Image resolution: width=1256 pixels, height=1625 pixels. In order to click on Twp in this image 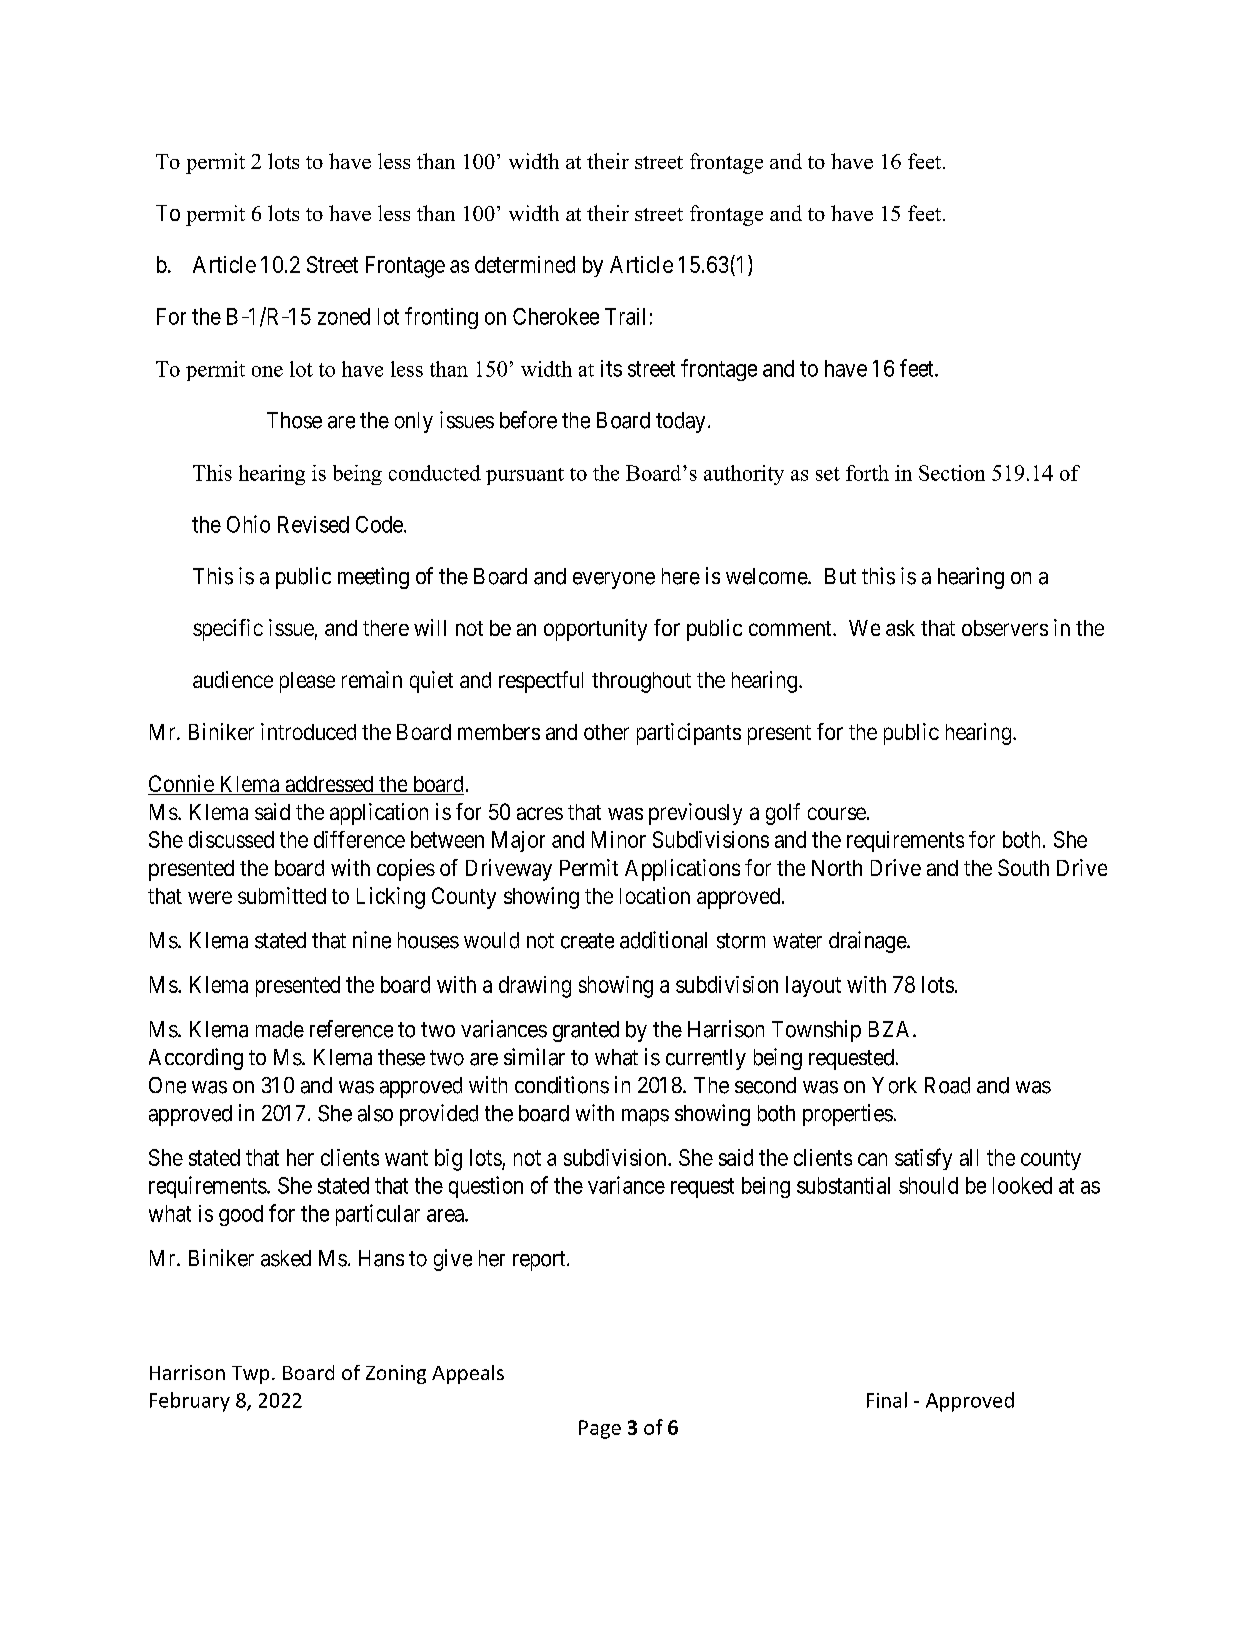, I will do `click(250, 1375)`.
